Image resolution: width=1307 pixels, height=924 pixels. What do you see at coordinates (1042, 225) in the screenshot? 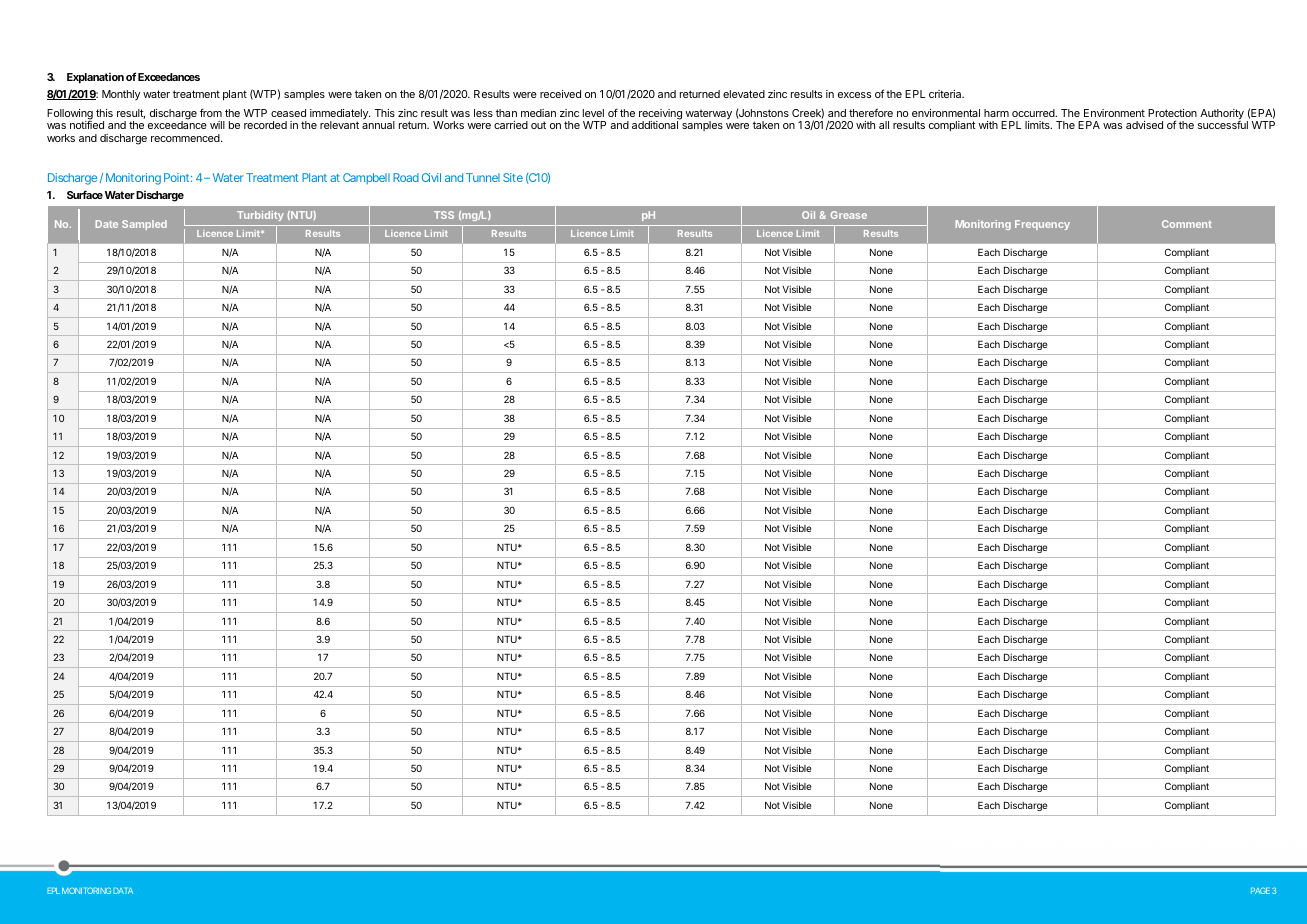
I see `Frequency` at bounding box center [1042, 225].
